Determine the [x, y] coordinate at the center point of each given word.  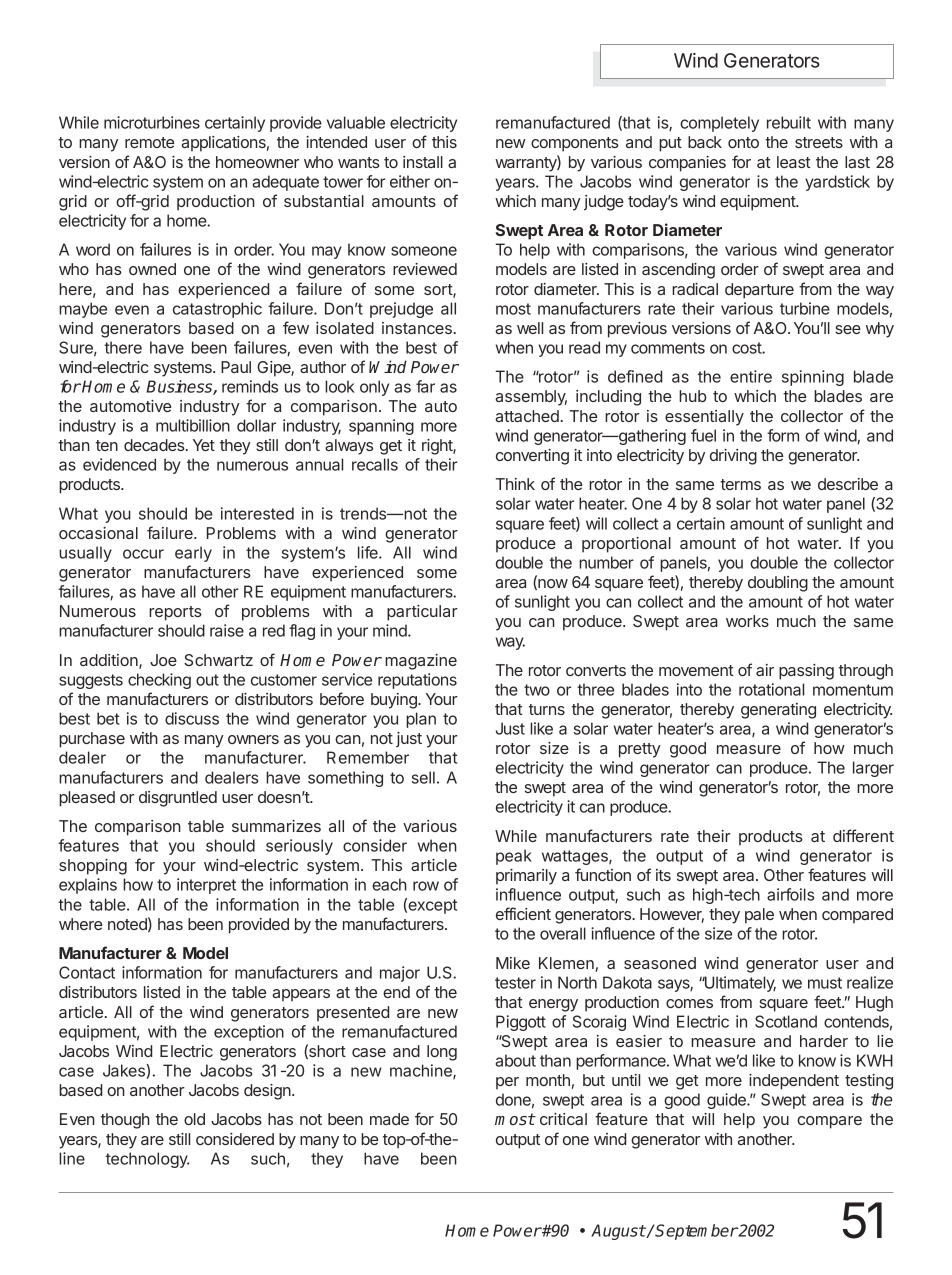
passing [806, 672]
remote [149, 142]
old [194, 1119]
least [794, 162]
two [537, 690]
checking [159, 681]
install [423, 162]
